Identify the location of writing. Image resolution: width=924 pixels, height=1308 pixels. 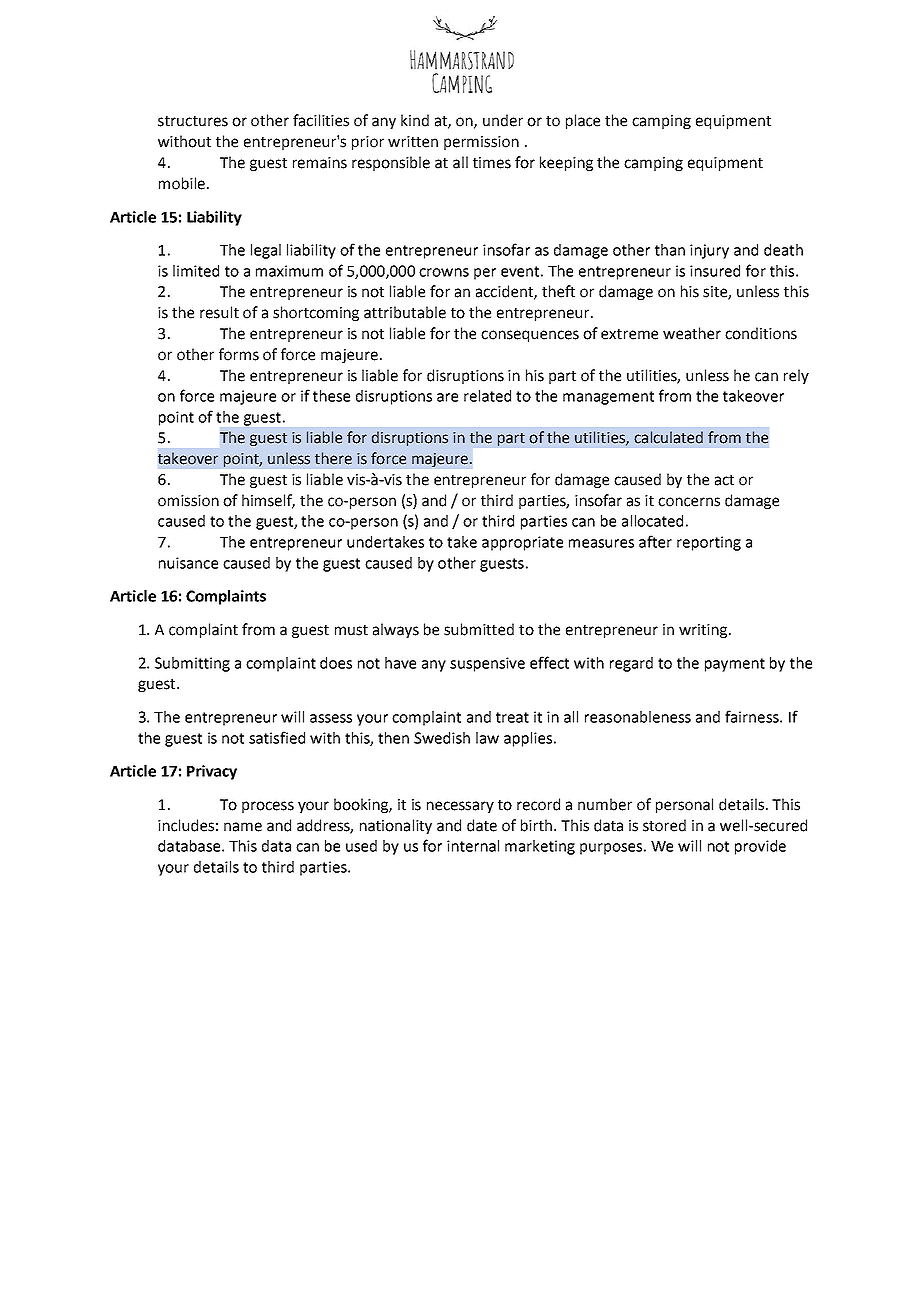
(704, 631).
